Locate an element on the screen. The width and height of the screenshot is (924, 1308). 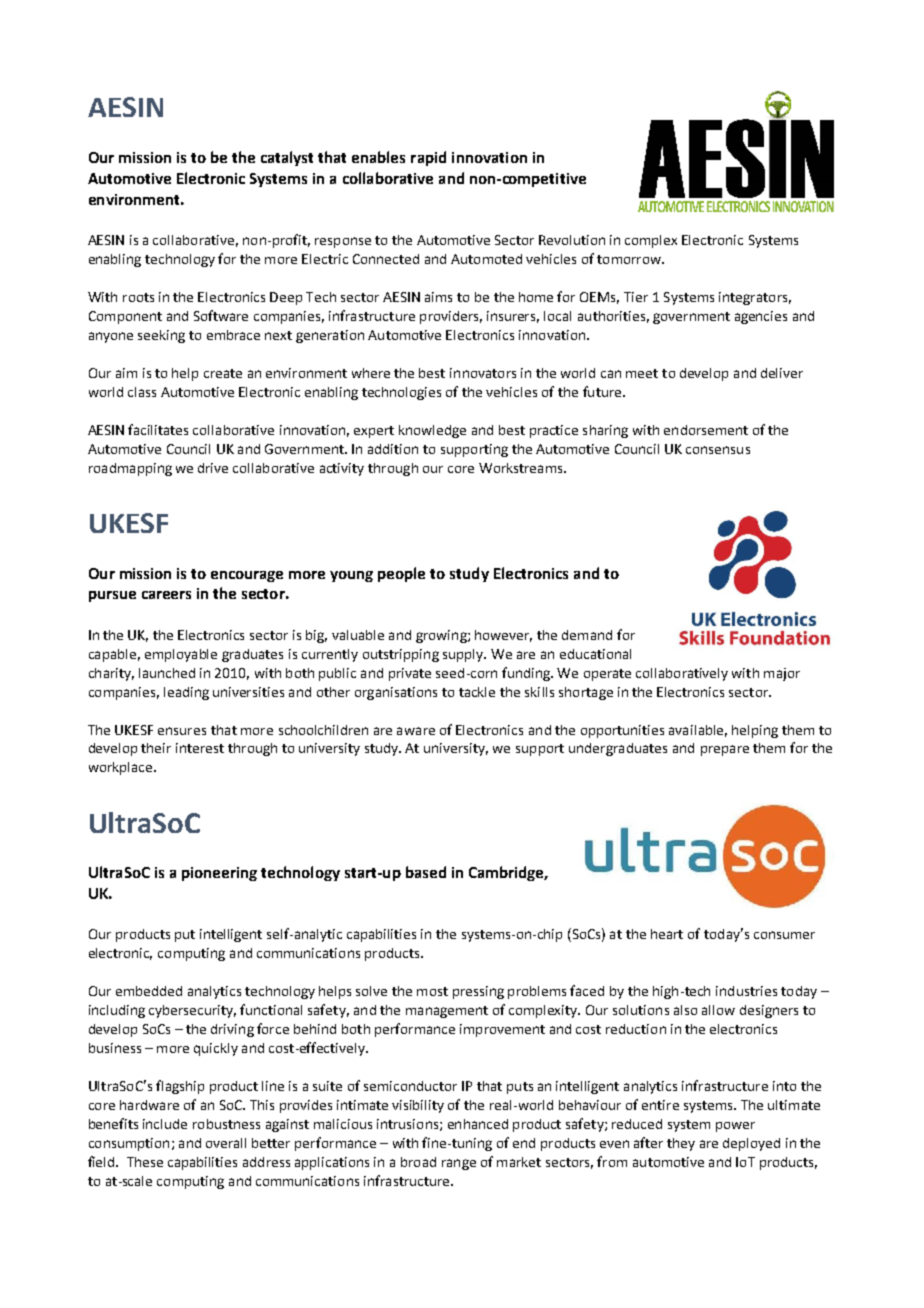
supply is located at coordinates (464, 655).
